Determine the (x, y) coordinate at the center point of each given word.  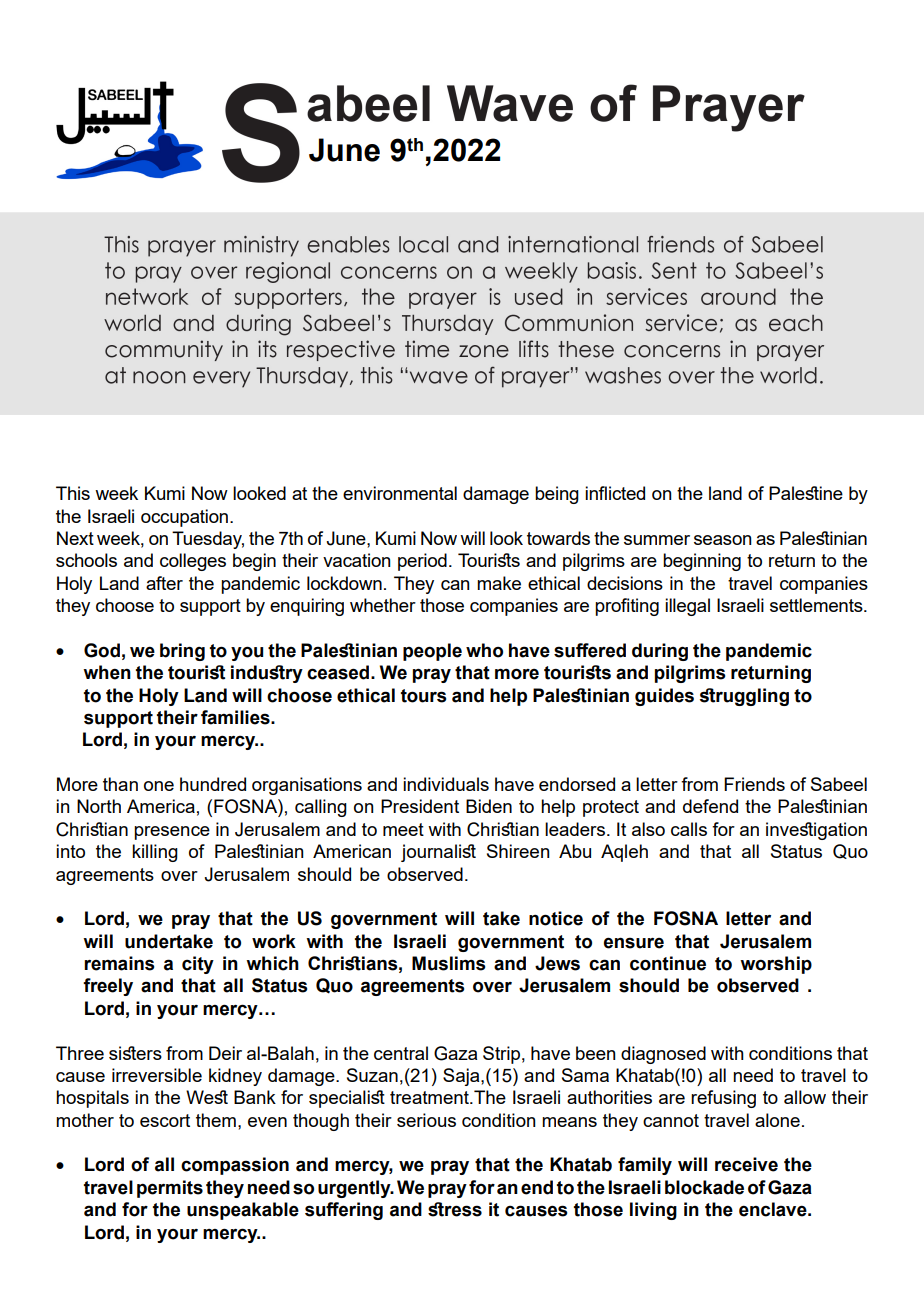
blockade (704, 1187)
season (723, 540)
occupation (186, 518)
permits (170, 1189)
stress (455, 1209)
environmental (400, 493)
